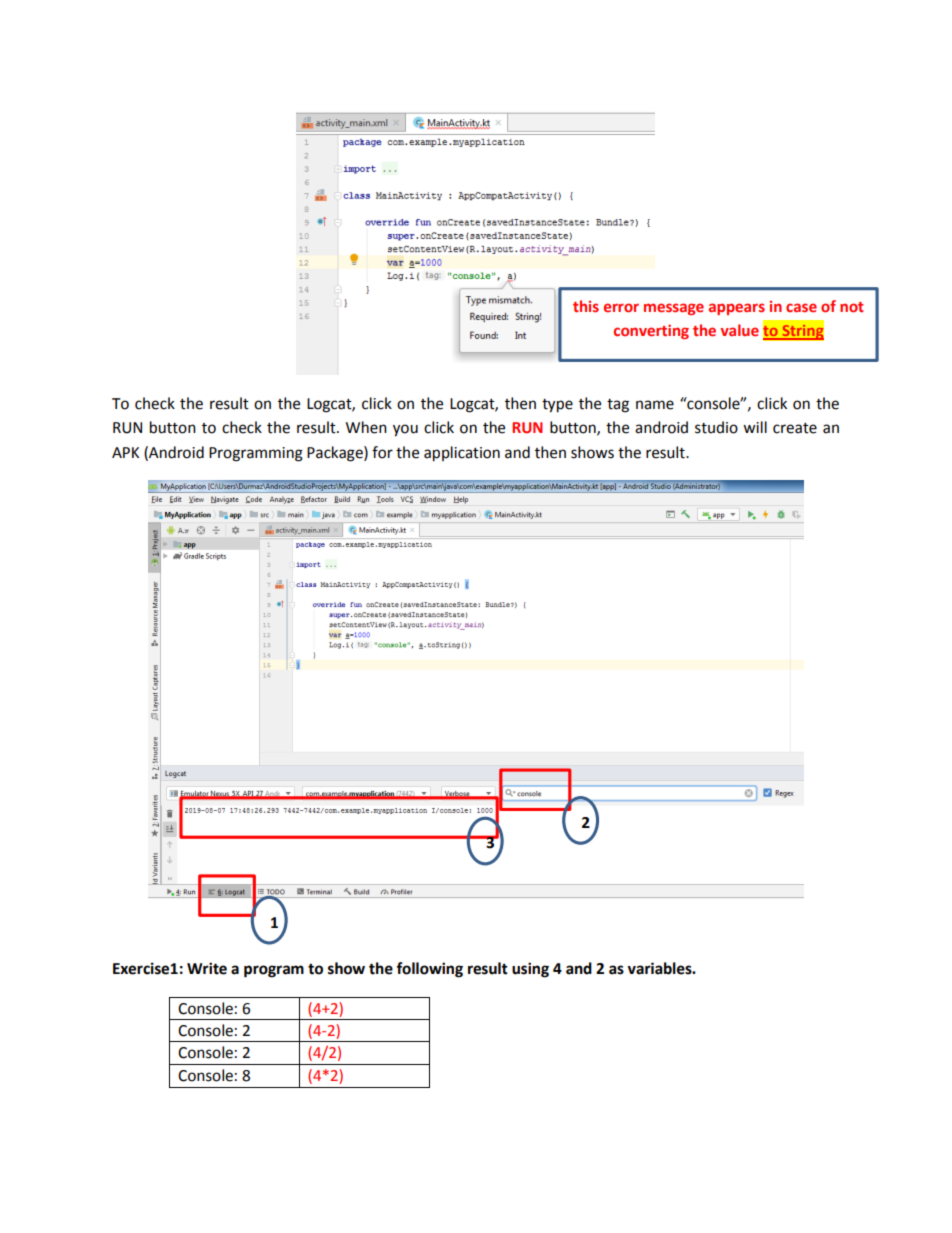 Image resolution: width=952 pixels, height=1233 pixels. Describe the element at coordinates (405, 430) in the image. I see `you` at that location.
